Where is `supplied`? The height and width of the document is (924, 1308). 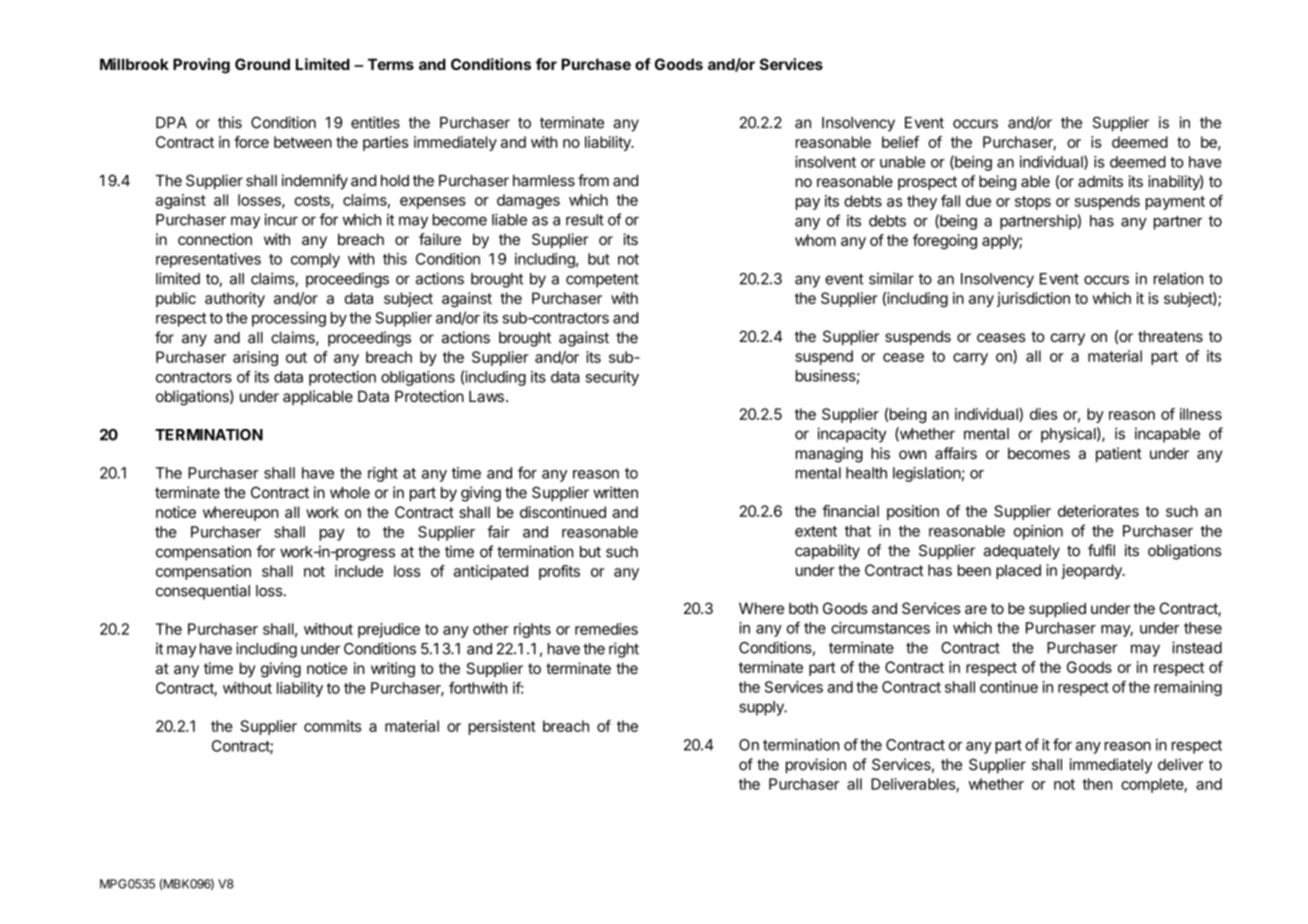
supplied is located at coordinates (1057, 609).
